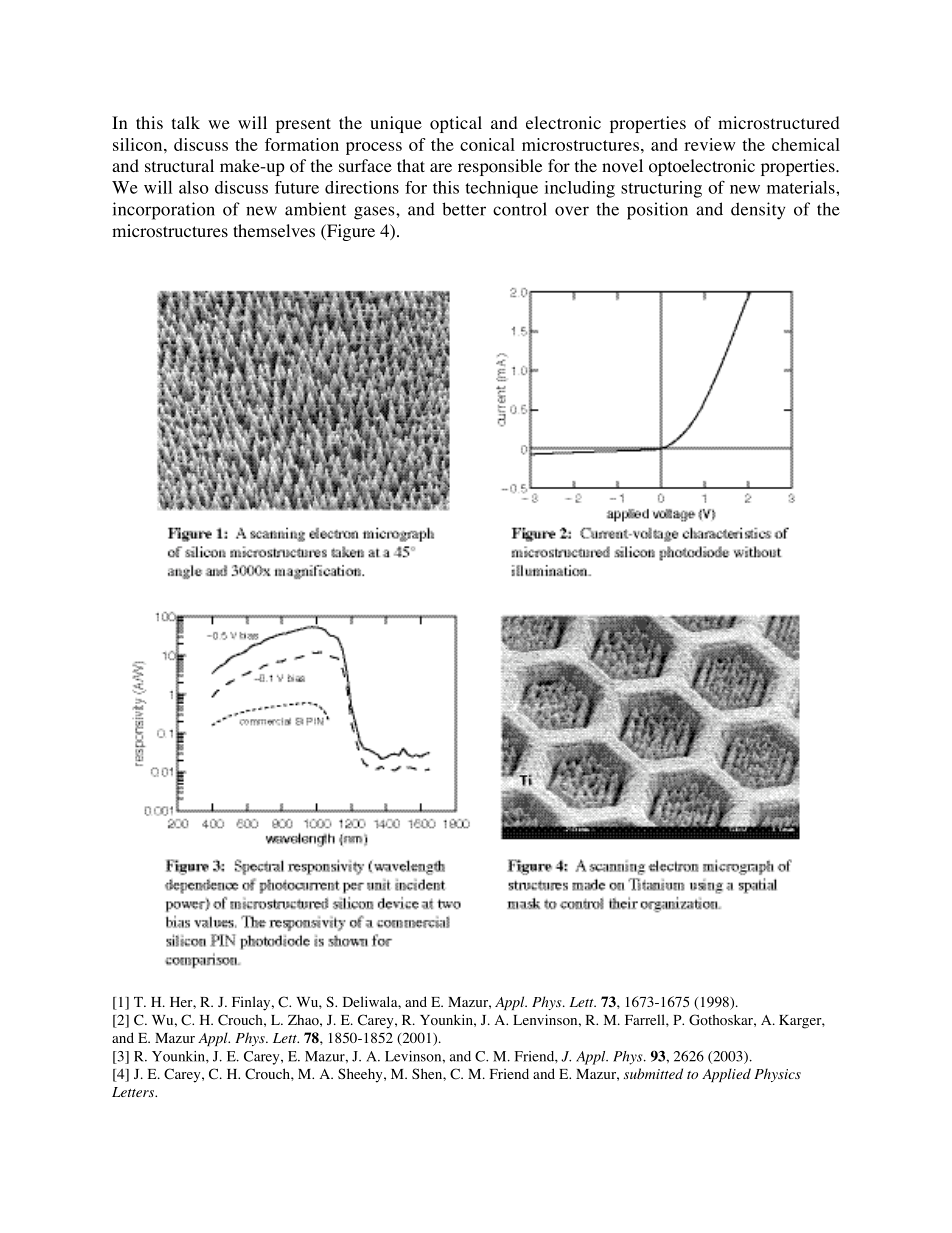 The width and height of the document is (952, 1233). I want to click on incorporation, so click(164, 211).
